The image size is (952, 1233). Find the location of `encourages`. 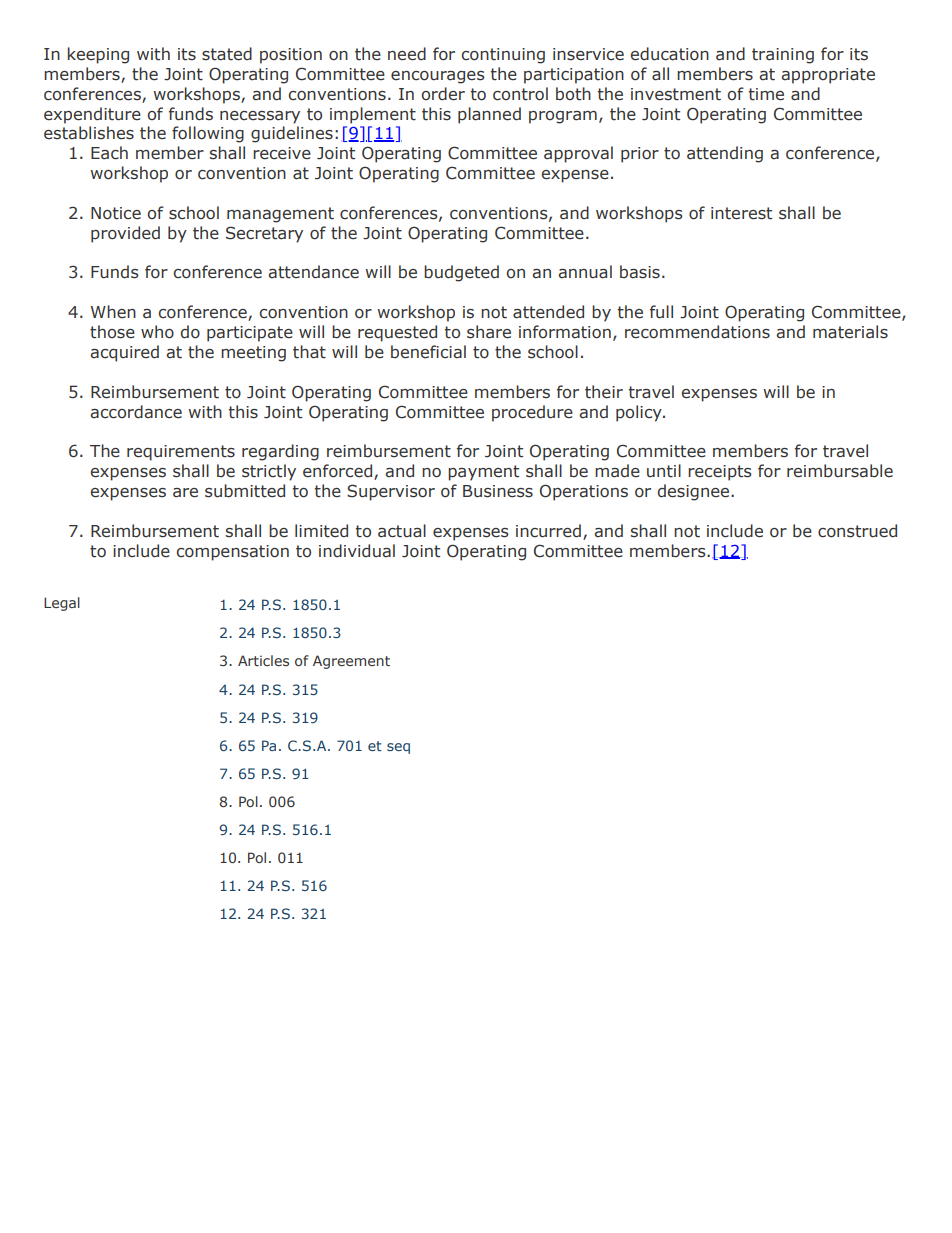

encourages is located at coordinates (438, 77).
